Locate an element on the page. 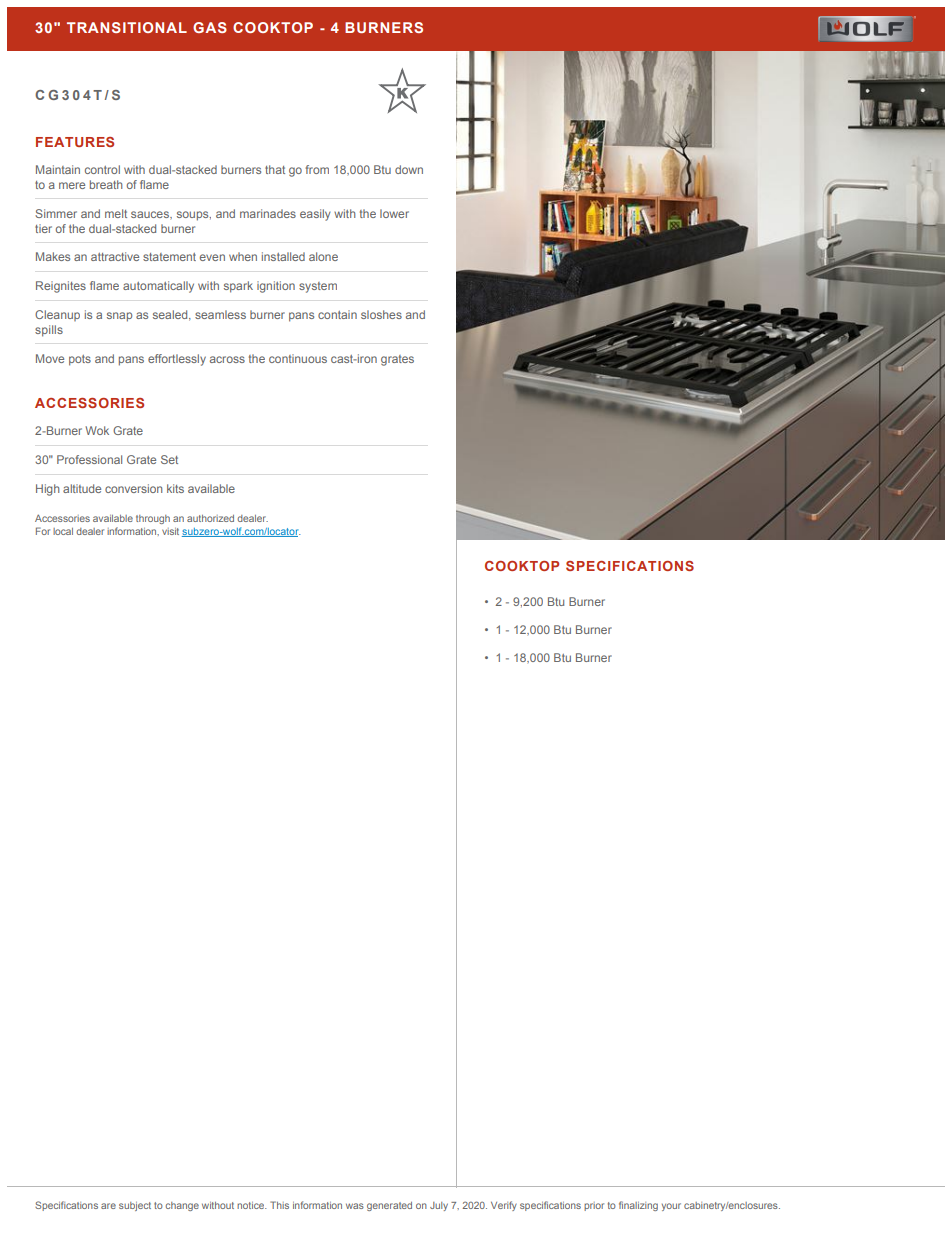  TRANSITIONAL is located at coordinates (127, 27).
